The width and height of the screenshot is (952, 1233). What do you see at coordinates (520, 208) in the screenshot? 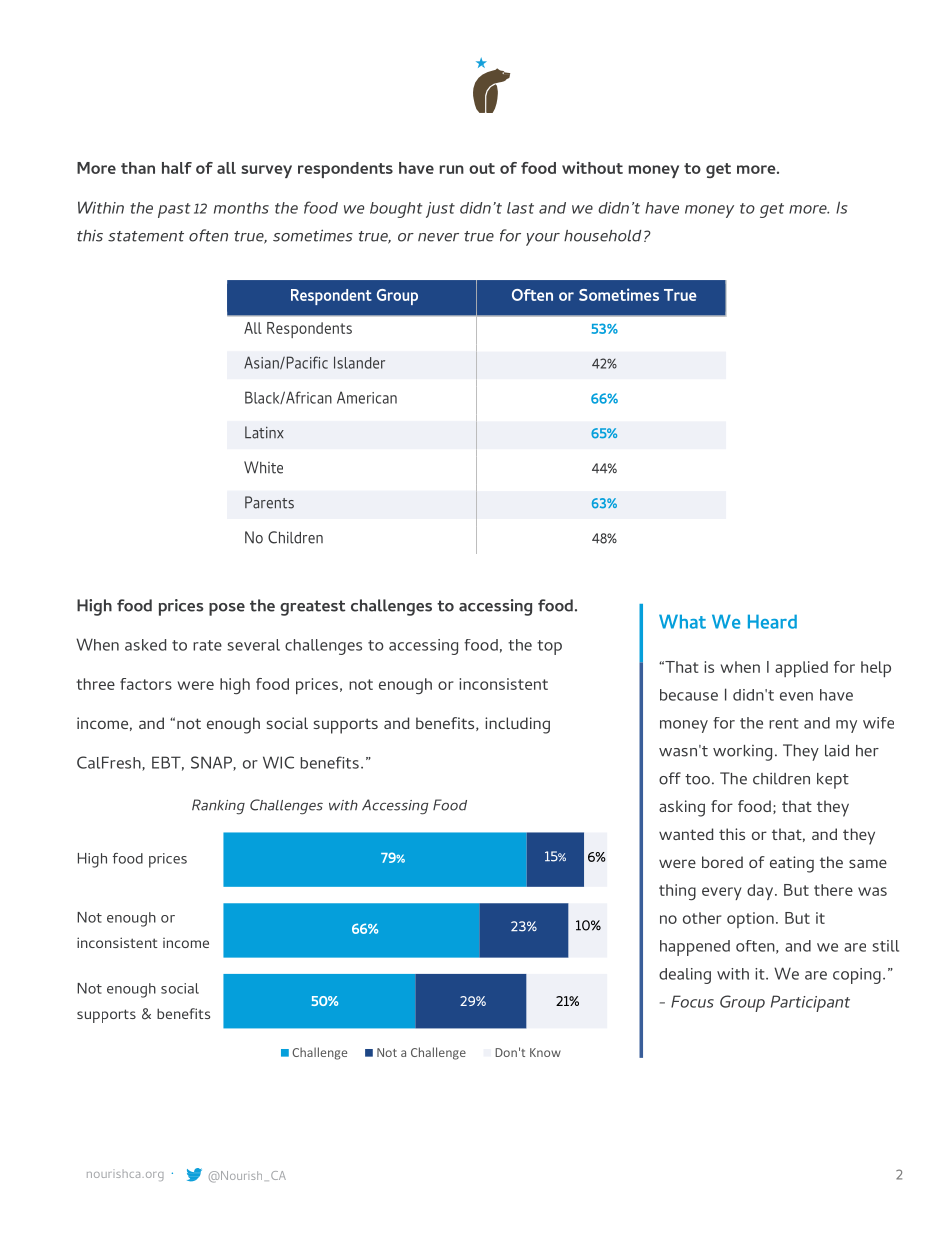
I see `last` at bounding box center [520, 208].
